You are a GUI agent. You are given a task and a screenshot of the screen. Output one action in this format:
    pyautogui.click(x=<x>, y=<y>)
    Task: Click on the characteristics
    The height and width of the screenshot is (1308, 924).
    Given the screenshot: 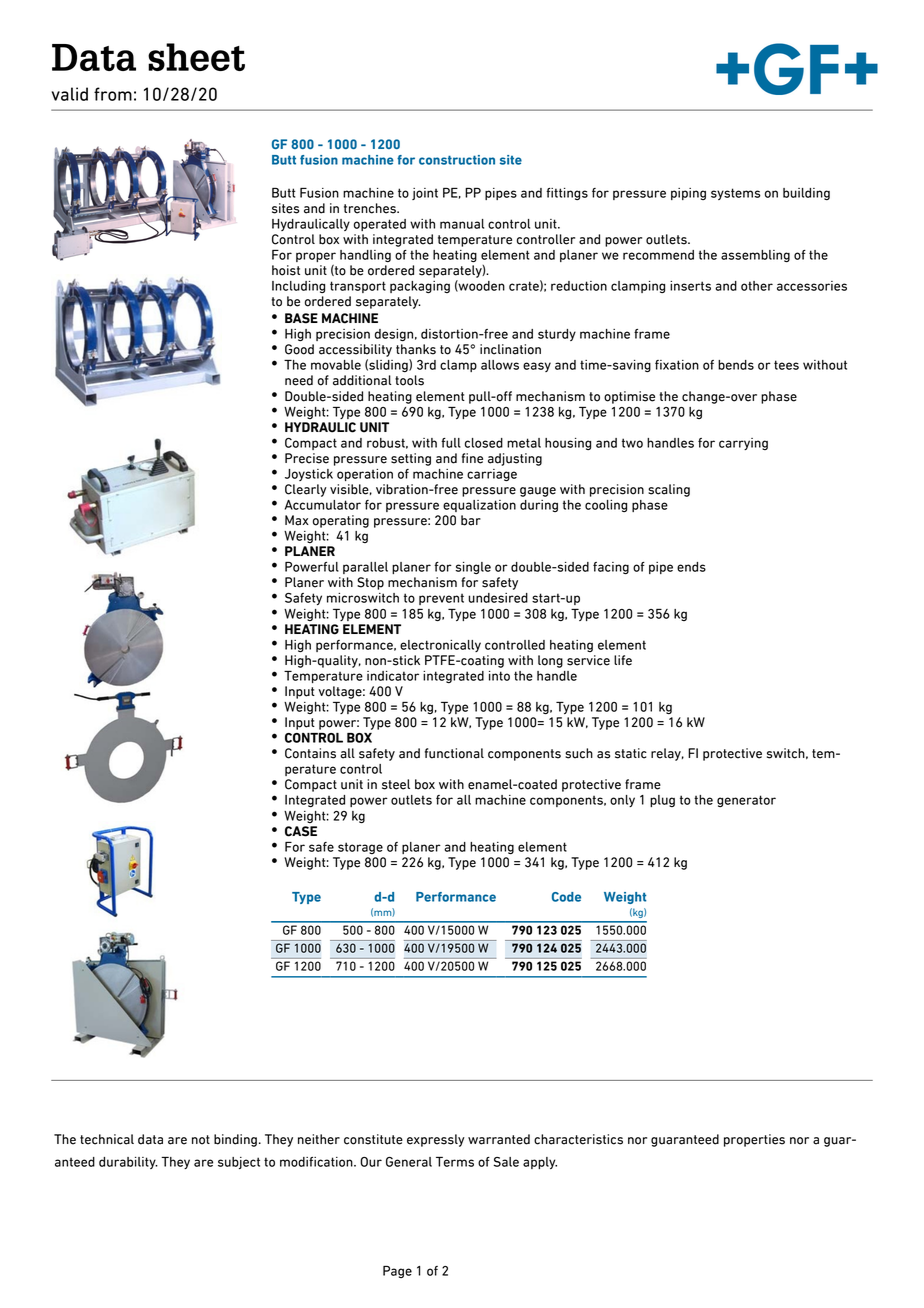 What is the action you would take?
    pyautogui.click(x=578, y=1139)
